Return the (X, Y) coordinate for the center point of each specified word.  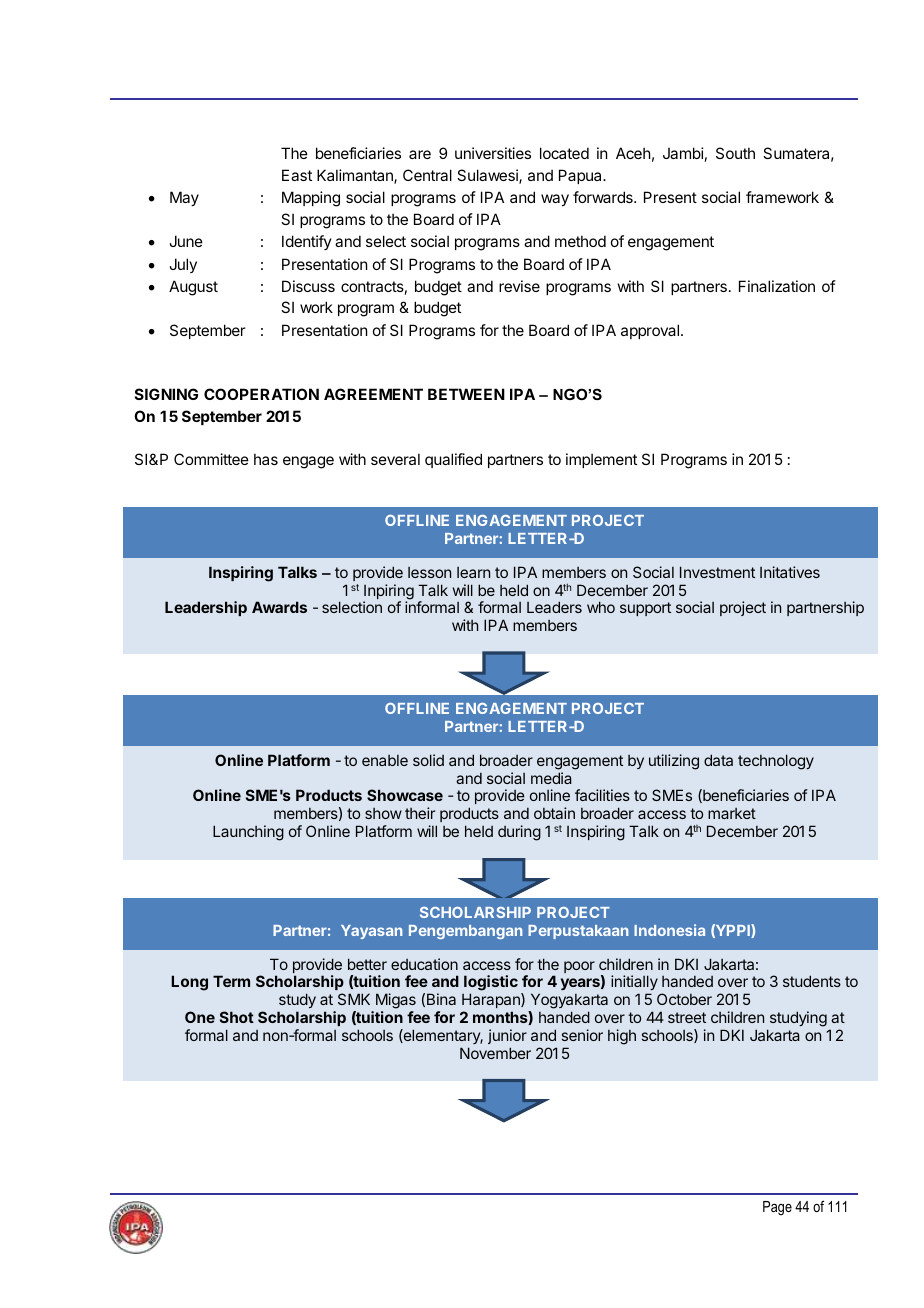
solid (428, 760)
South (735, 153)
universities (493, 153)
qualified (453, 460)
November (495, 1053)
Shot (237, 1017)
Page (777, 1208)
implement (601, 460)
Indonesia (669, 930)
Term (231, 981)
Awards (279, 607)
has (266, 459)
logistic (491, 984)
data (718, 760)
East (297, 175)
